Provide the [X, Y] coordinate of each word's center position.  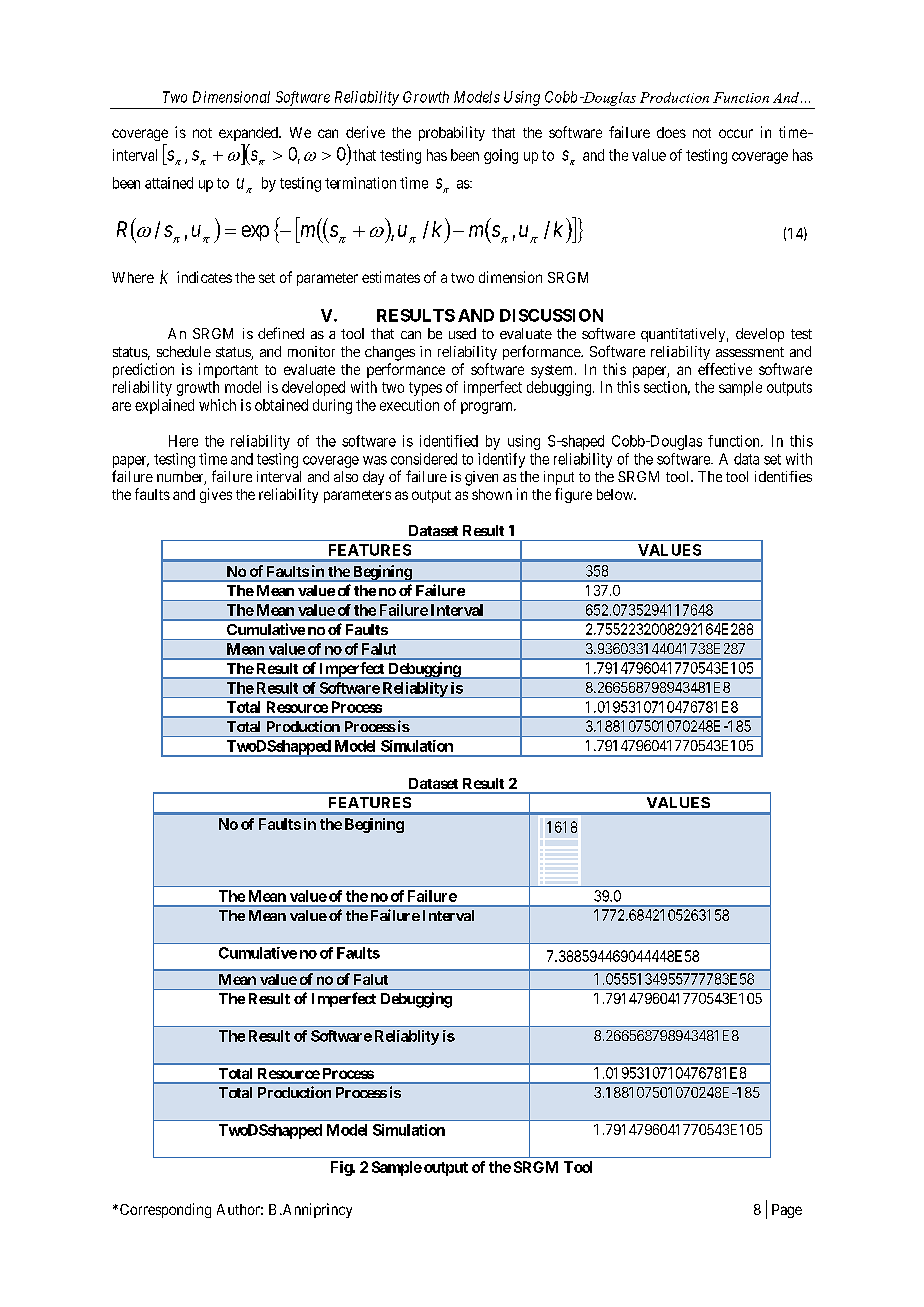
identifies [783, 476]
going [501, 156]
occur [736, 133]
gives [216, 495]
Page [787, 1211]
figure [573, 495]
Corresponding [164, 1210]
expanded [249, 134]
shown [492, 494]
